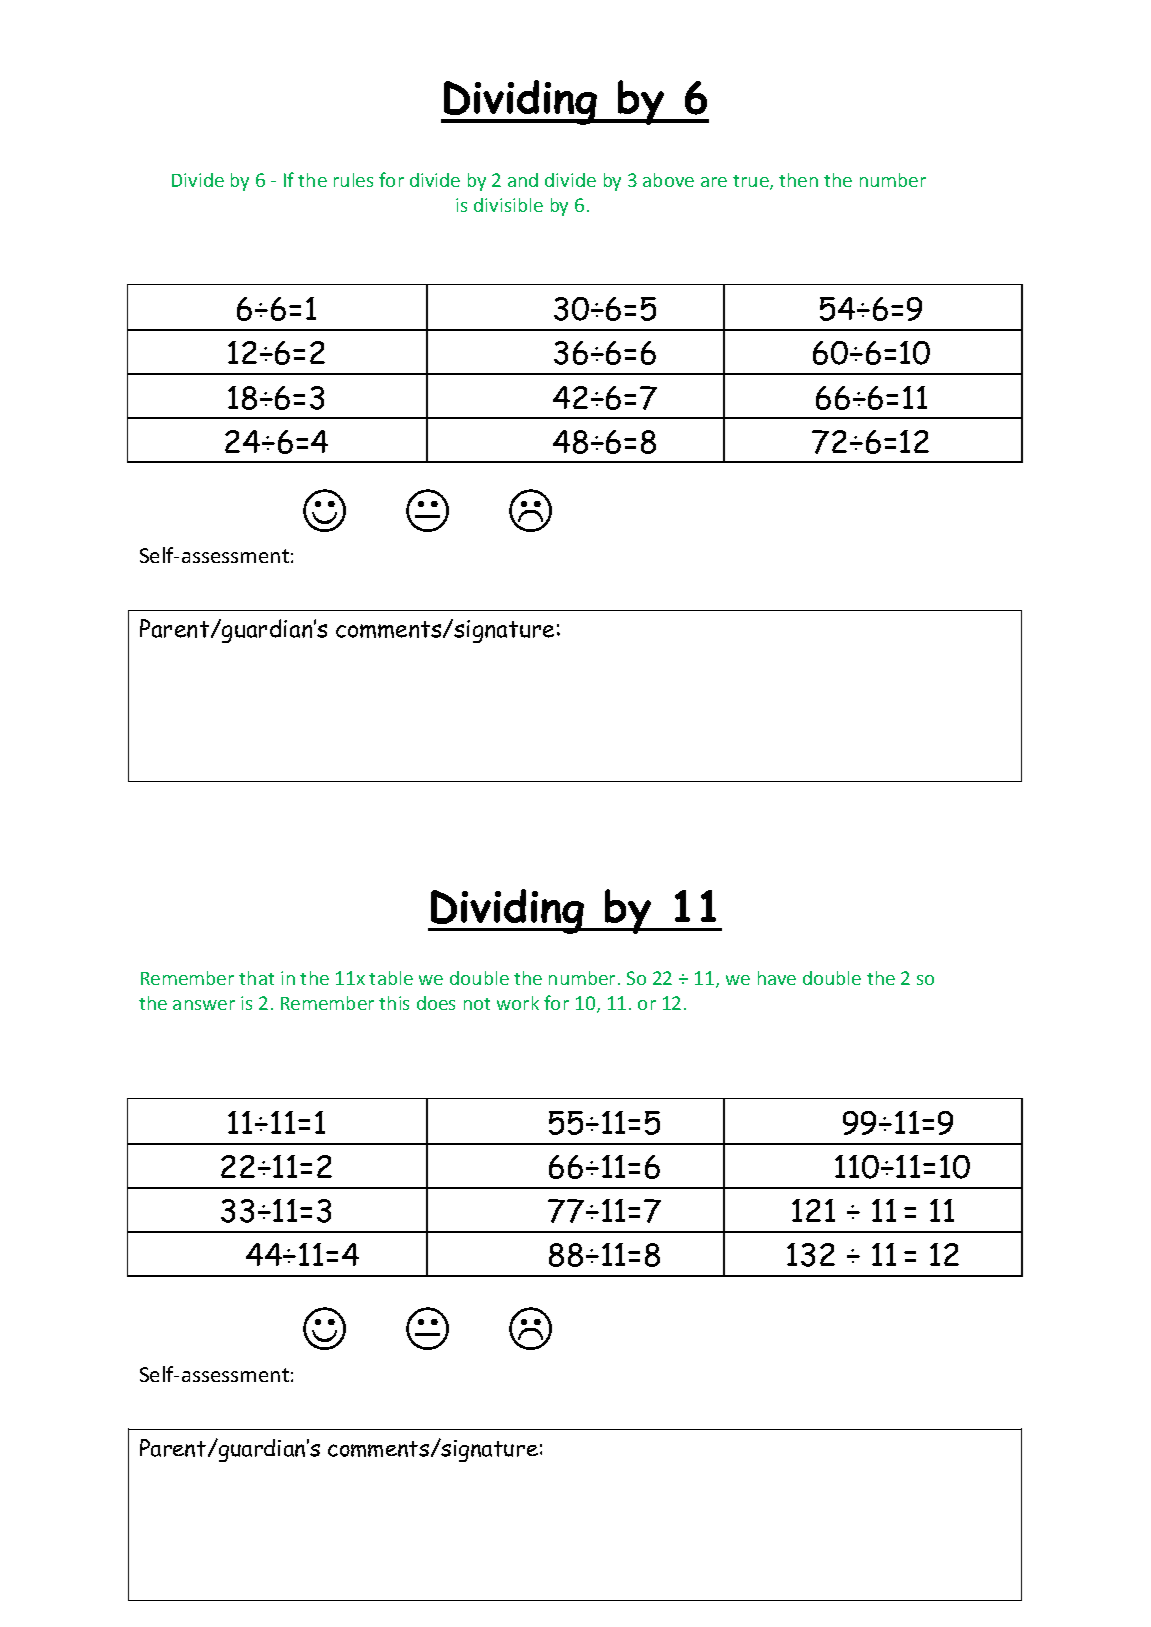 This image has width=1151, height=1627. I want to click on table, so click(391, 978).
